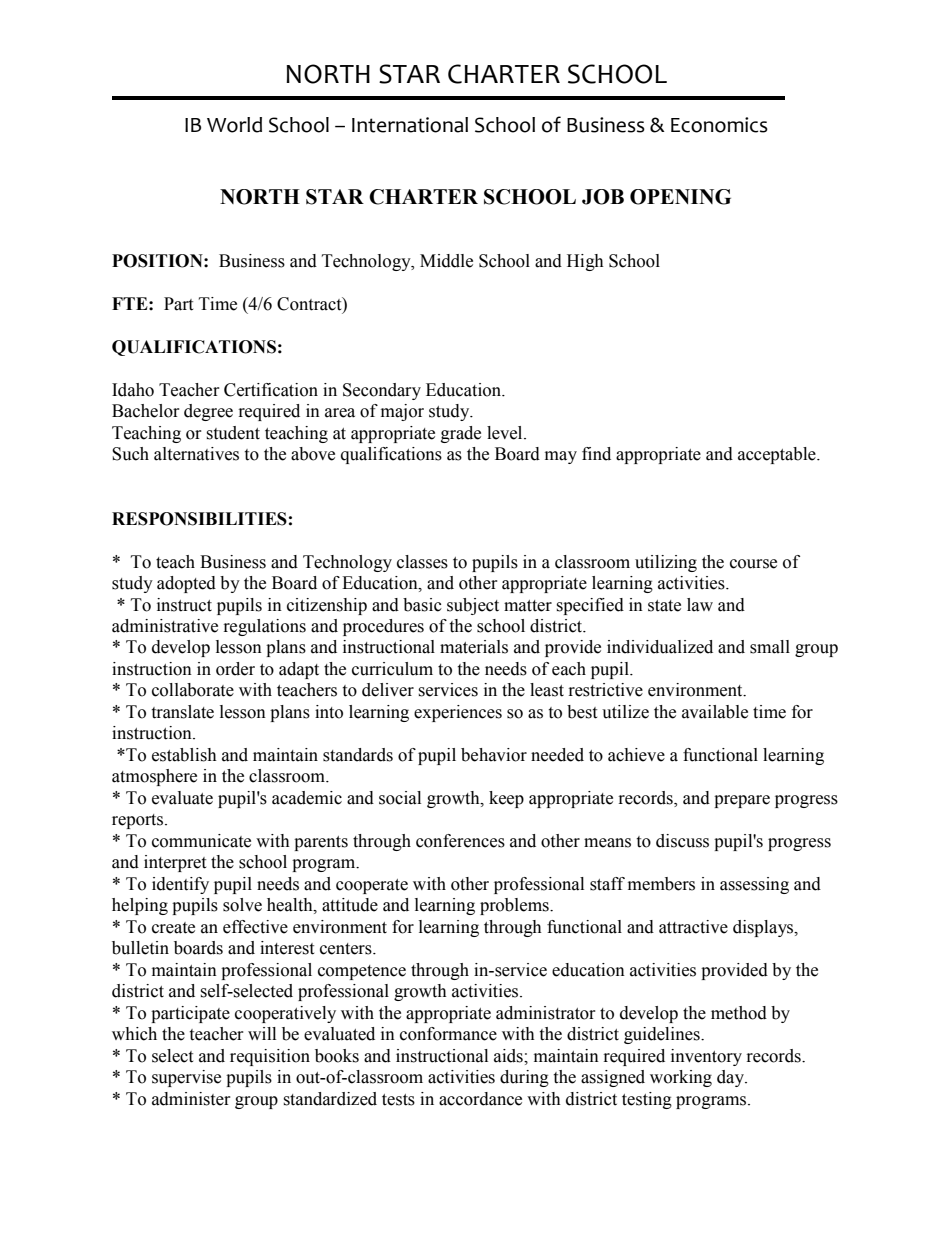 The image size is (952, 1233). Describe the element at coordinates (410, 125) in the image. I see `International` at that location.
